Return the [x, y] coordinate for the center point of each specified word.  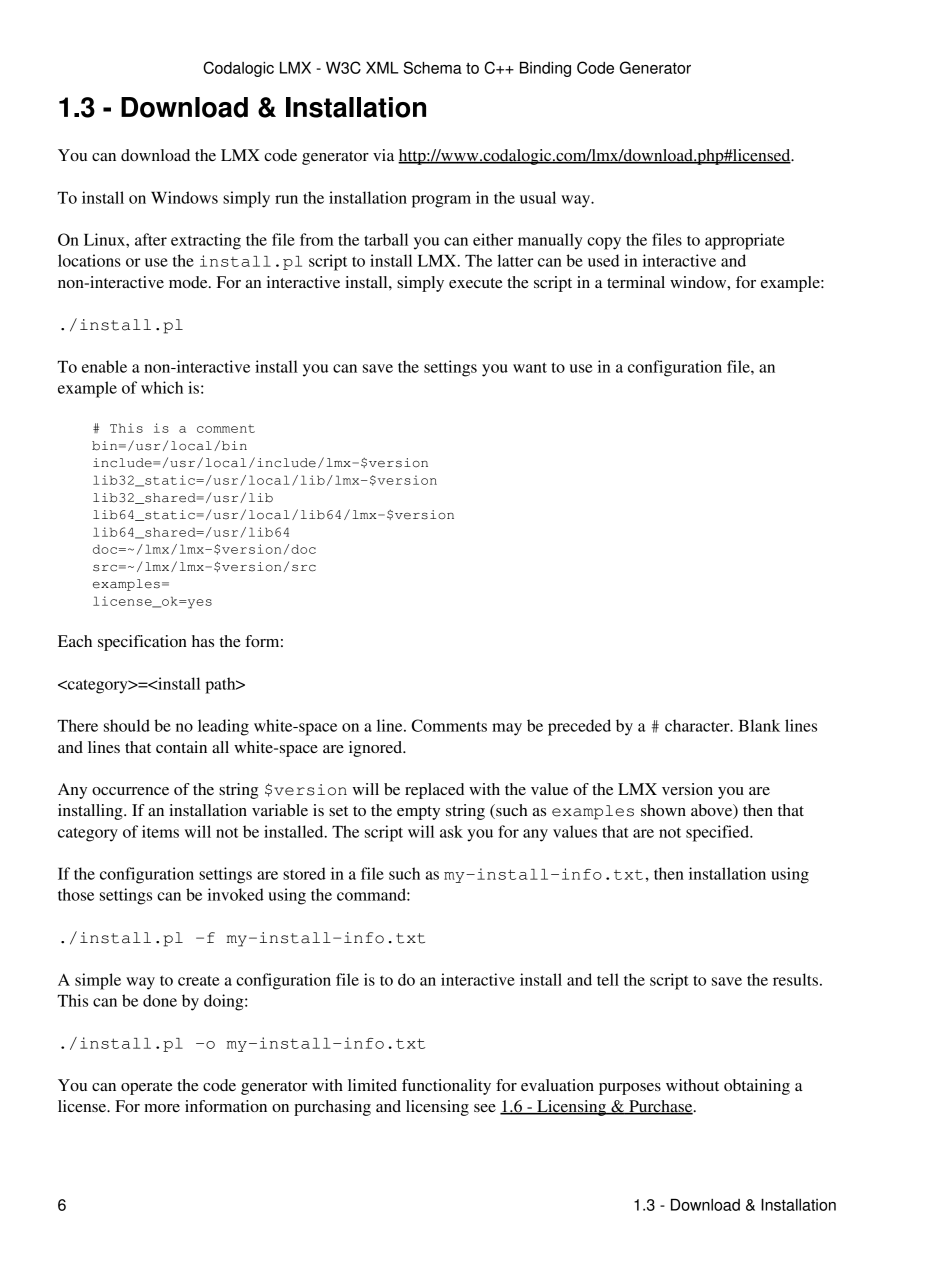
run [286, 199]
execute [476, 283]
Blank [759, 725]
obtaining [757, 1087]
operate [147, 1088]
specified [719, 833]
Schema [432, 67]
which [162, 387]
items [160, 831]
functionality [446, 1087]
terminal [636, 282]
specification [142, 643]
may [507, 729]
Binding [545, 69]
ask [451, 831]
